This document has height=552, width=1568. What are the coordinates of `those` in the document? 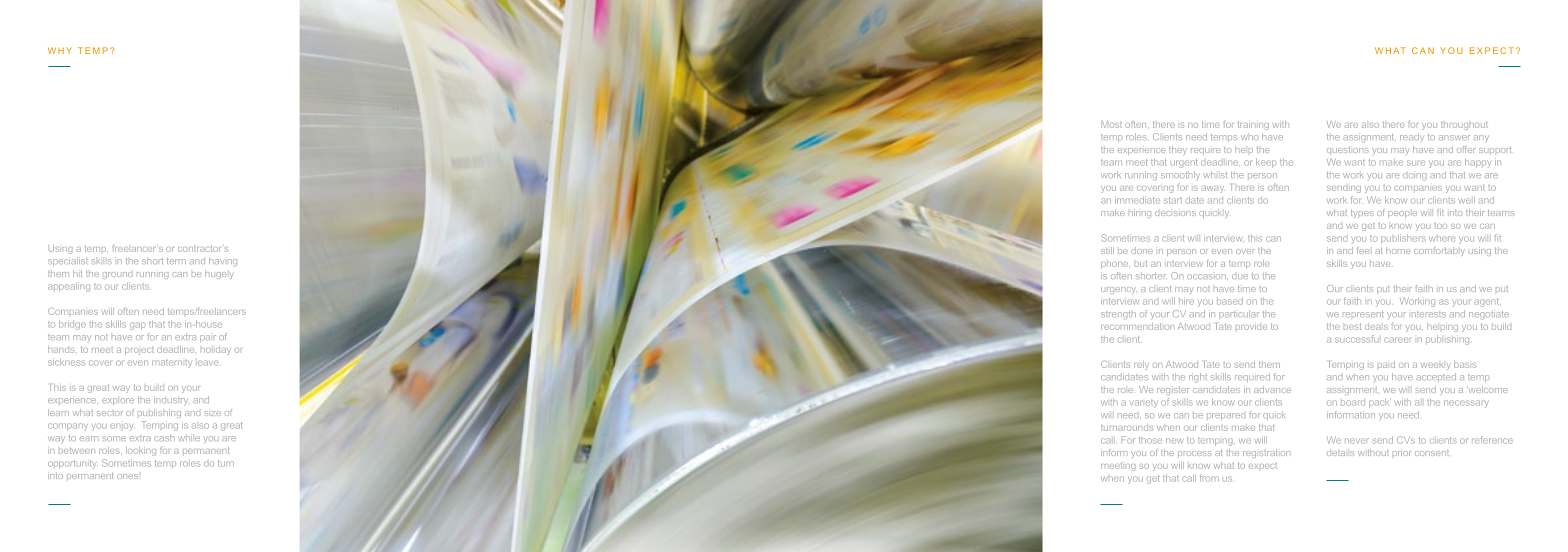 It's located at (1150, 440).
